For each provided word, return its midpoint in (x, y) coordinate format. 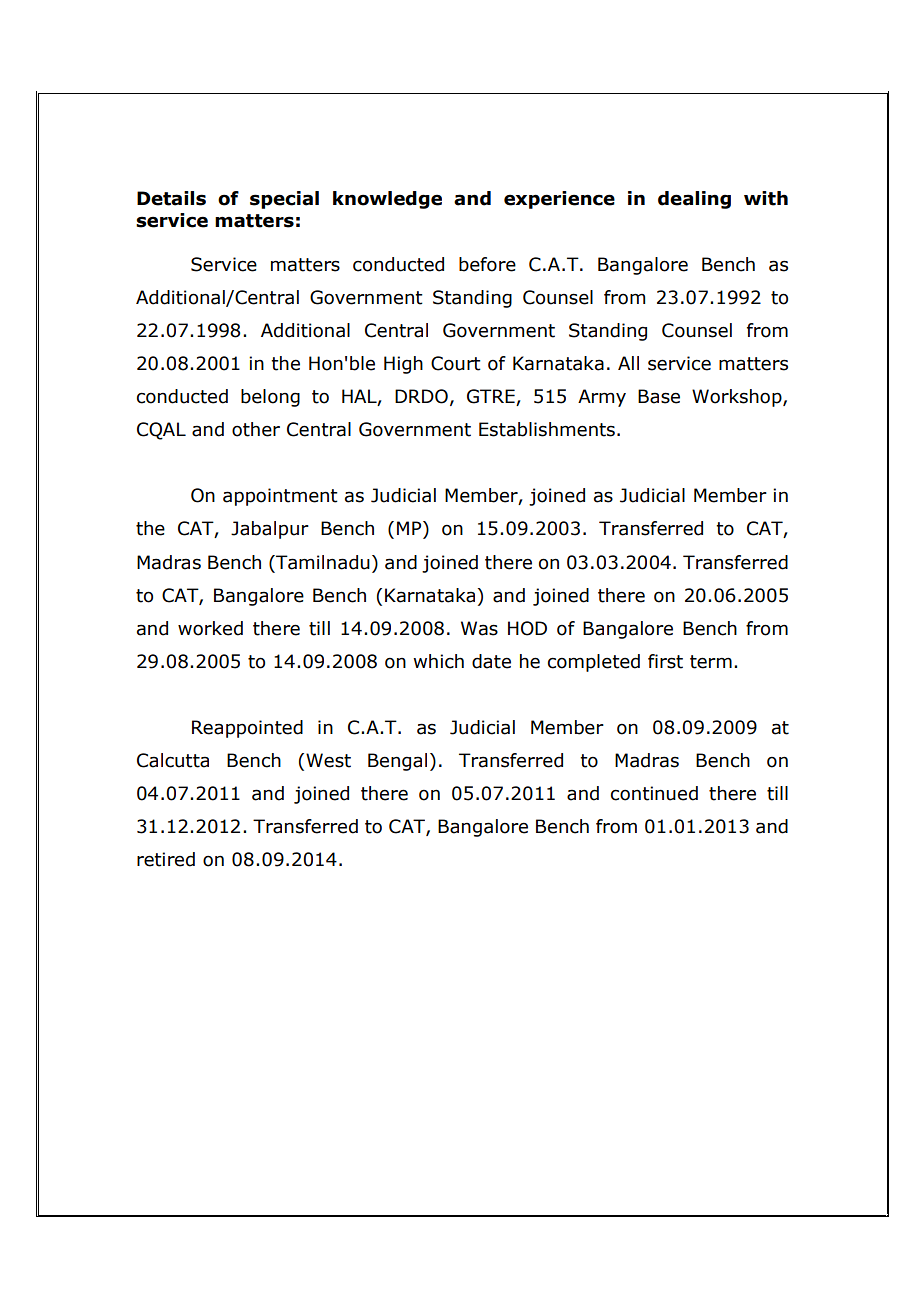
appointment (280, 497)
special (284, 200)
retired (166, 859)
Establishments (547, 429)
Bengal (397, 762)
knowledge (387, 200)
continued (654, 793)
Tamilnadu (322, 562)
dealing (694, 200)
